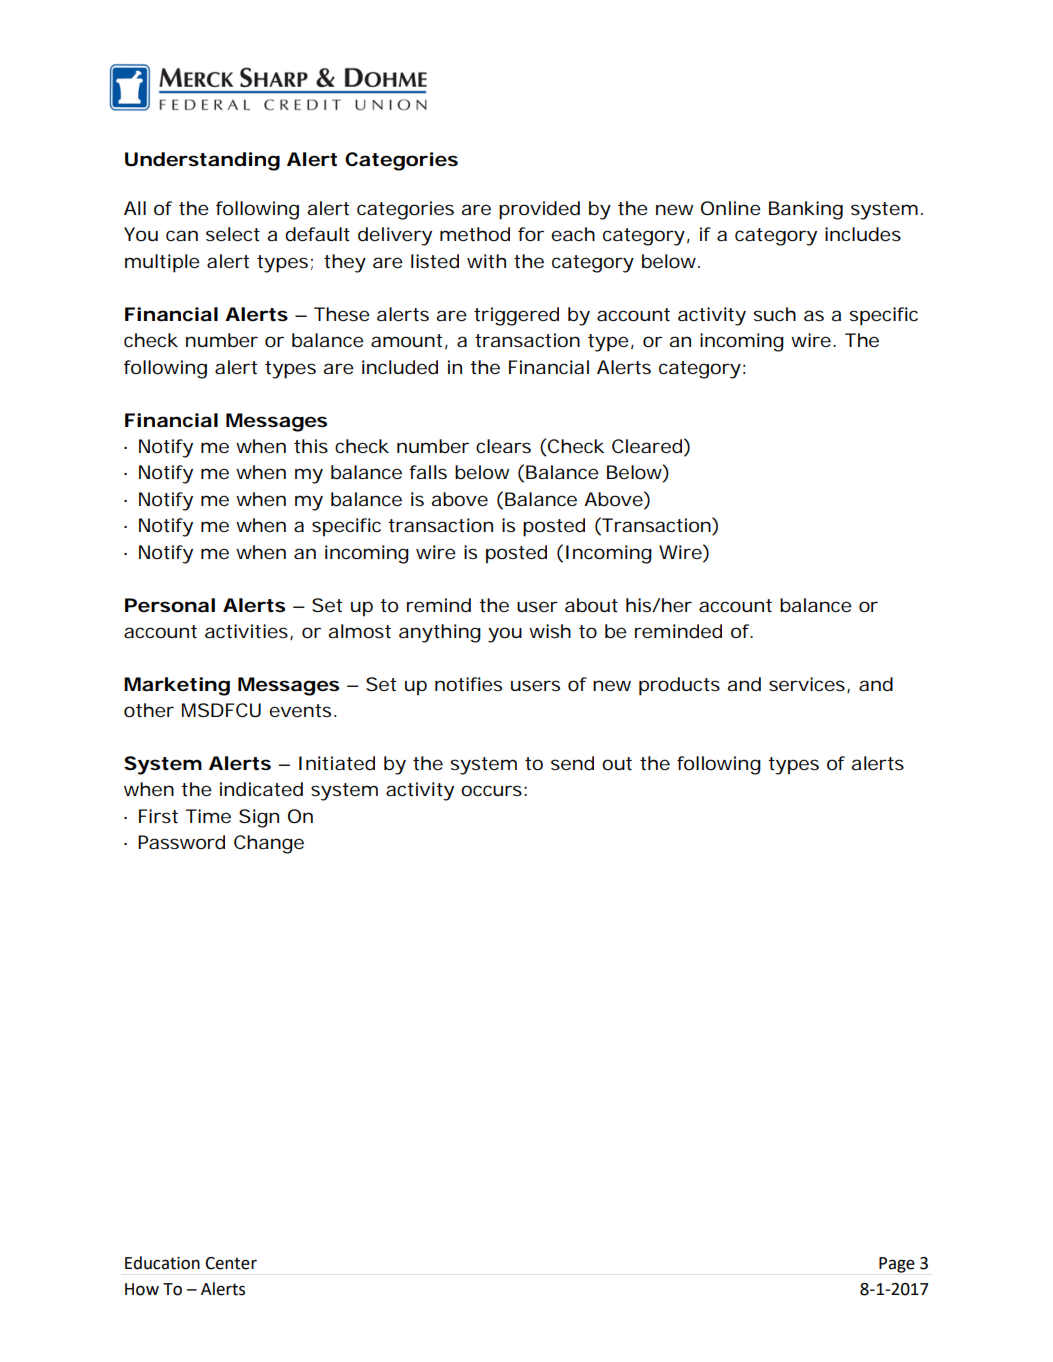 Image resolution: width=1053 pixels, height=1362 pixels. What do you see at coordinates (807, 684) in the image?
I see `services` at bounding box center [807, 684].
